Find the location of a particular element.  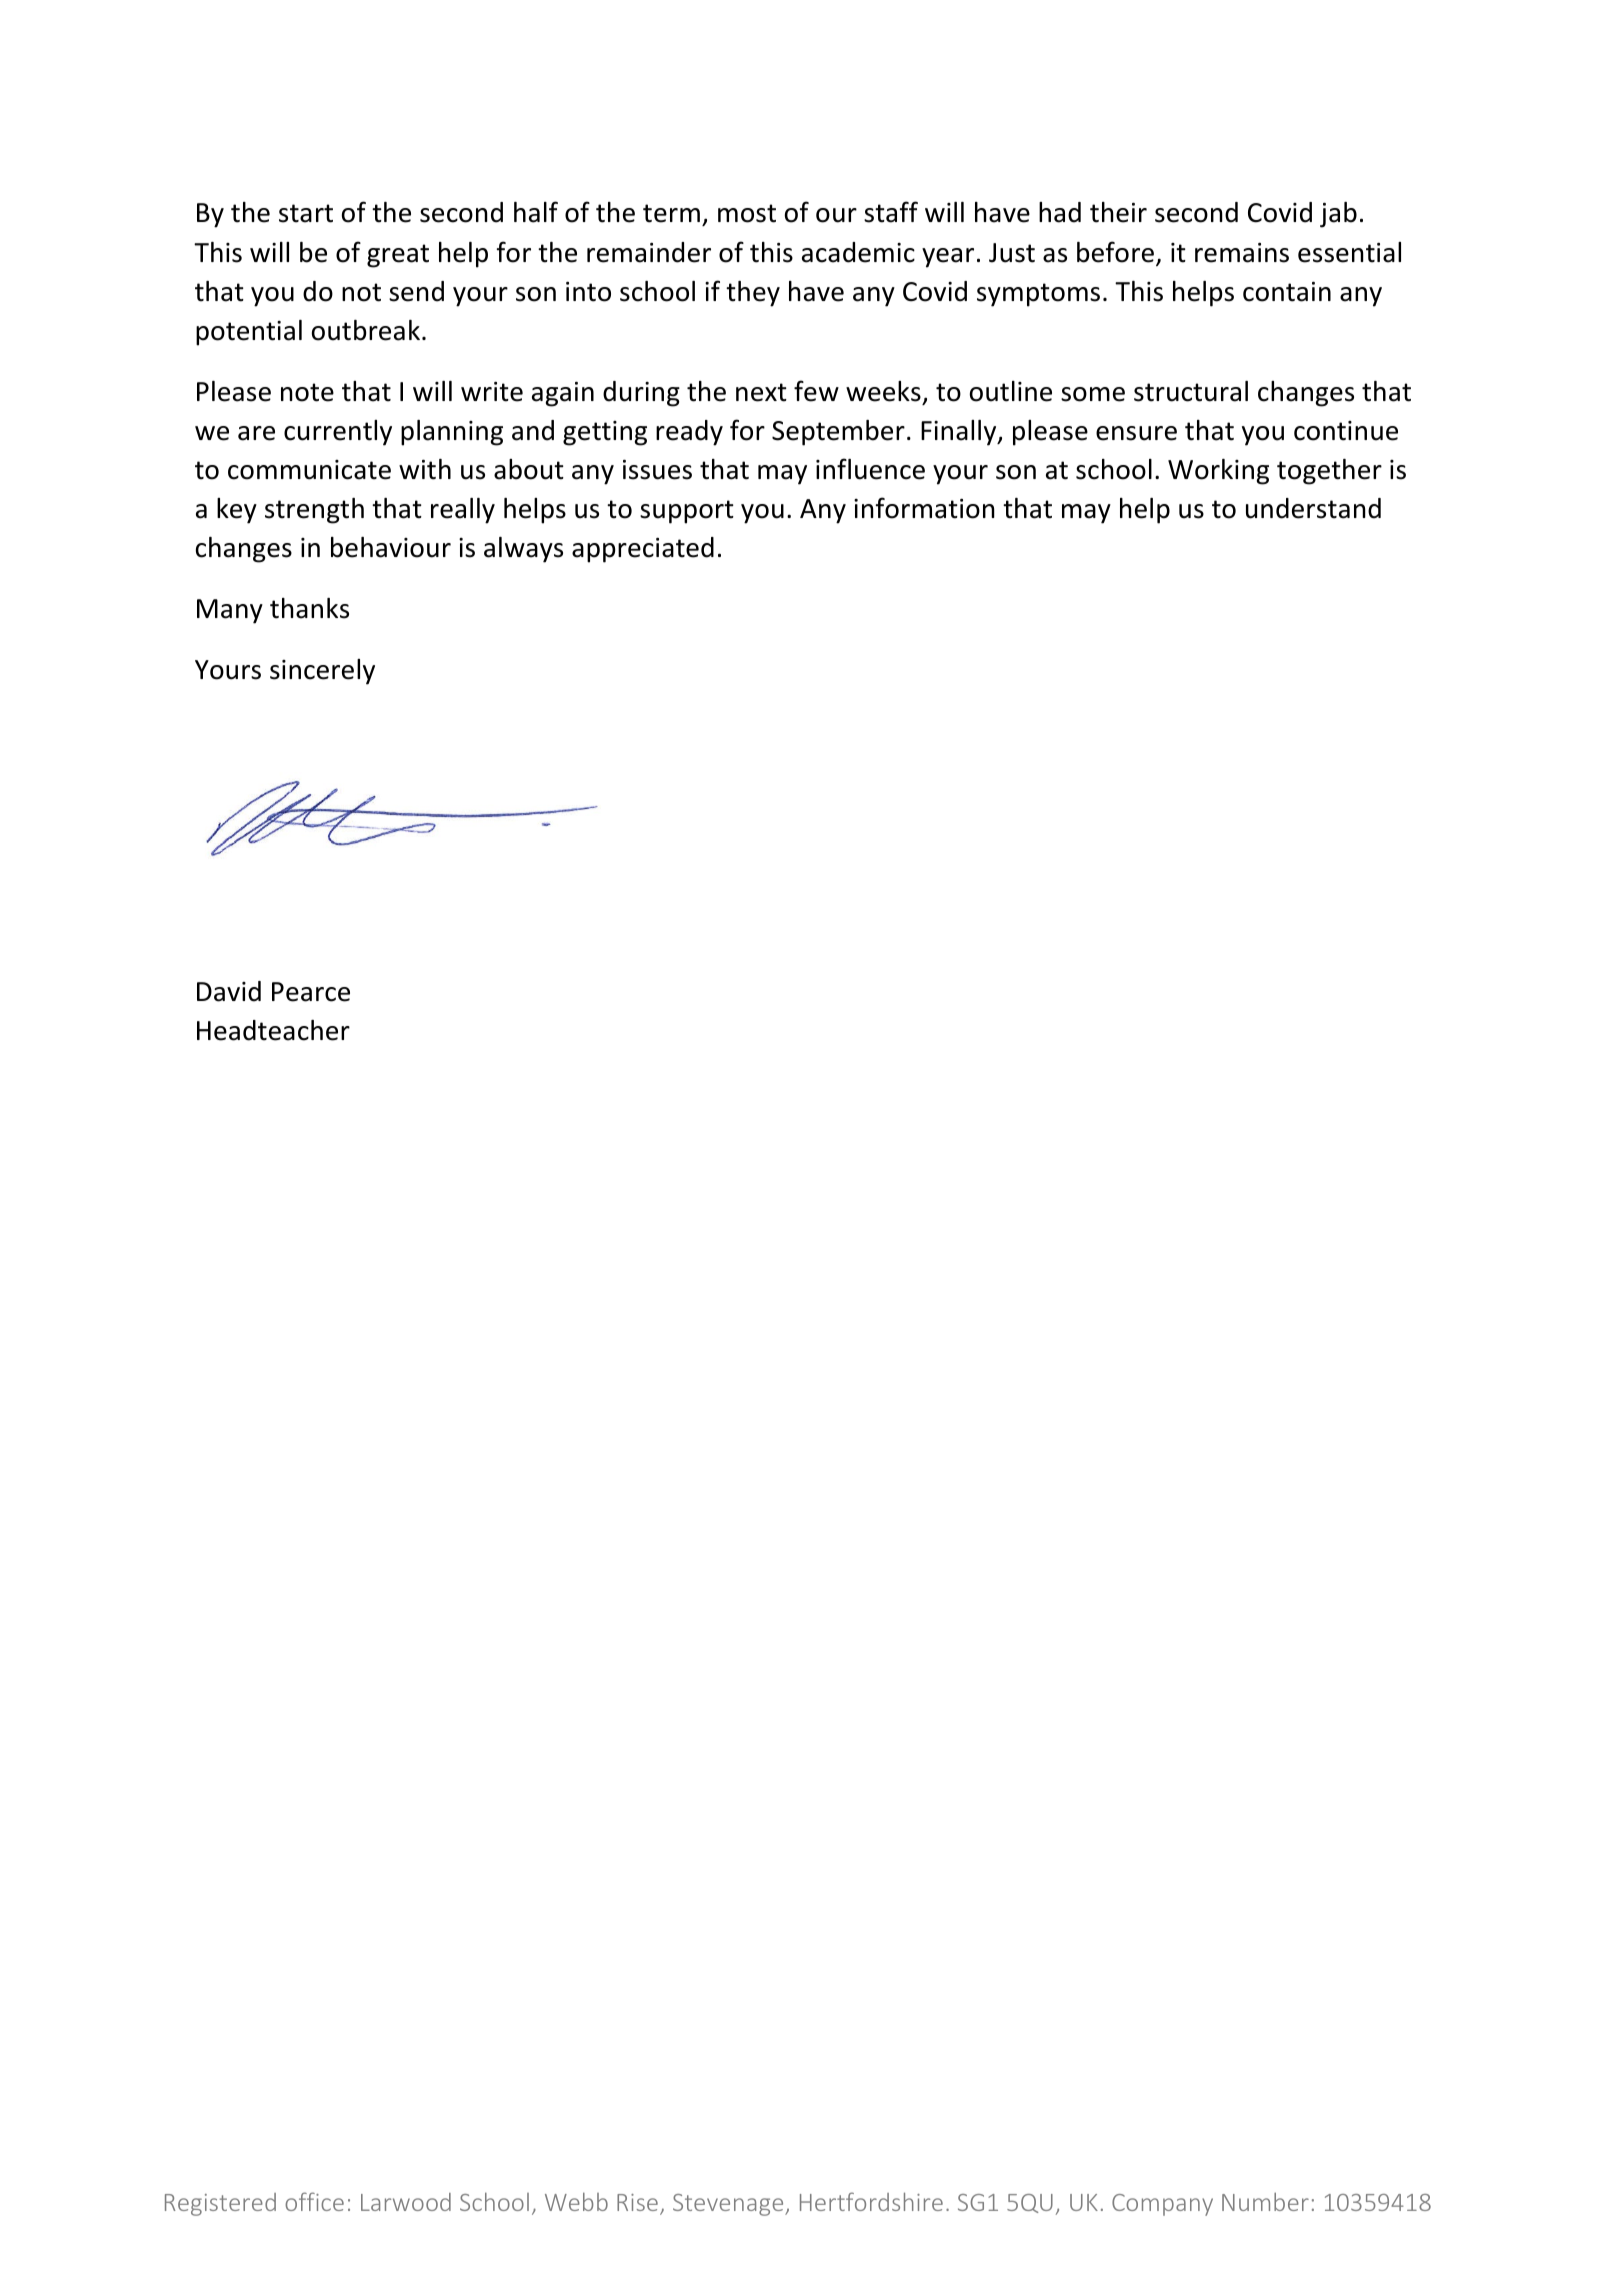

great is located at coordinates (398, 256).
